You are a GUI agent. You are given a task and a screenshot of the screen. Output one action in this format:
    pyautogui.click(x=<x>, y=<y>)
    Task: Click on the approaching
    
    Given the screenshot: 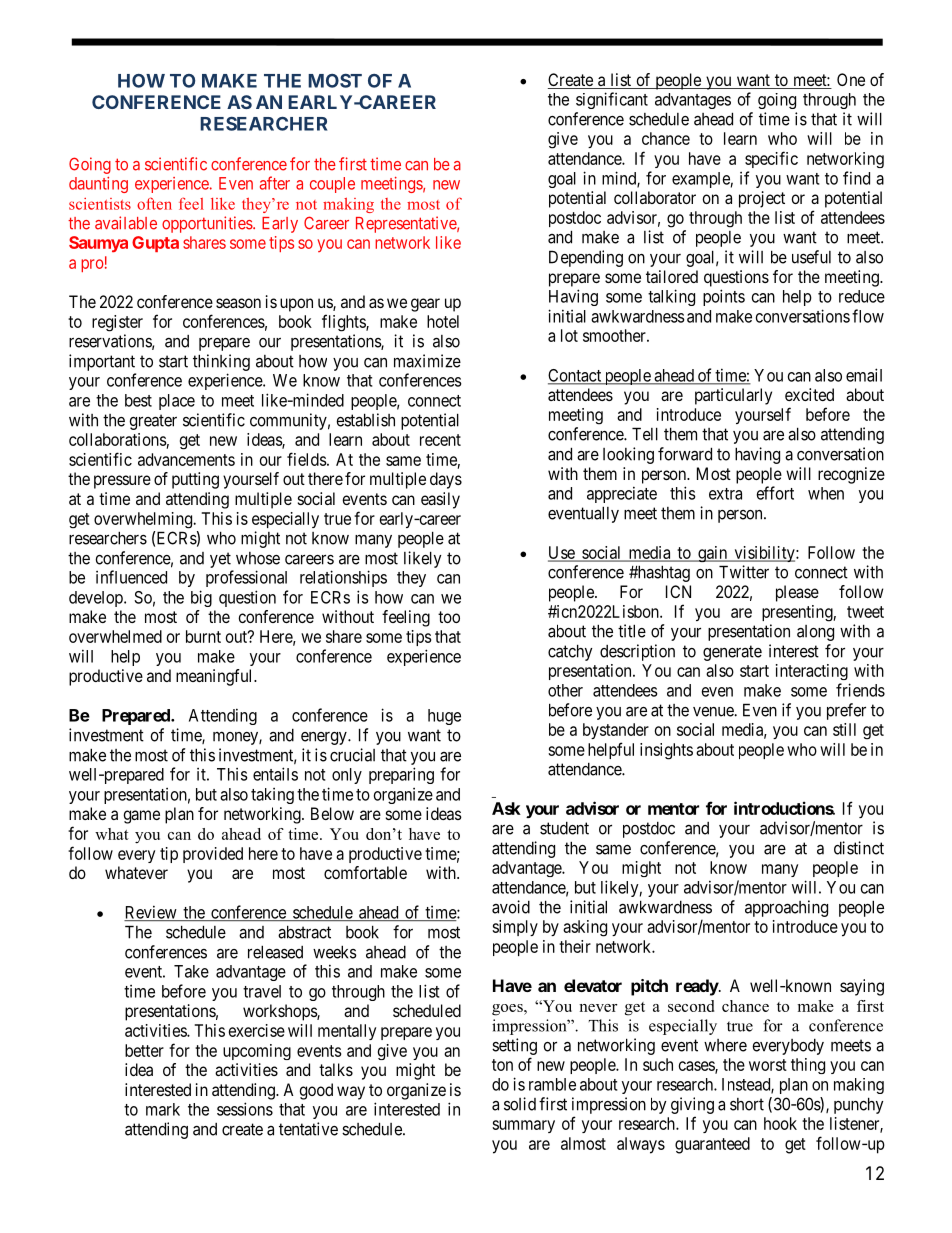 What is the action you would take?
    pyautogui.click(x=786, y=908)
